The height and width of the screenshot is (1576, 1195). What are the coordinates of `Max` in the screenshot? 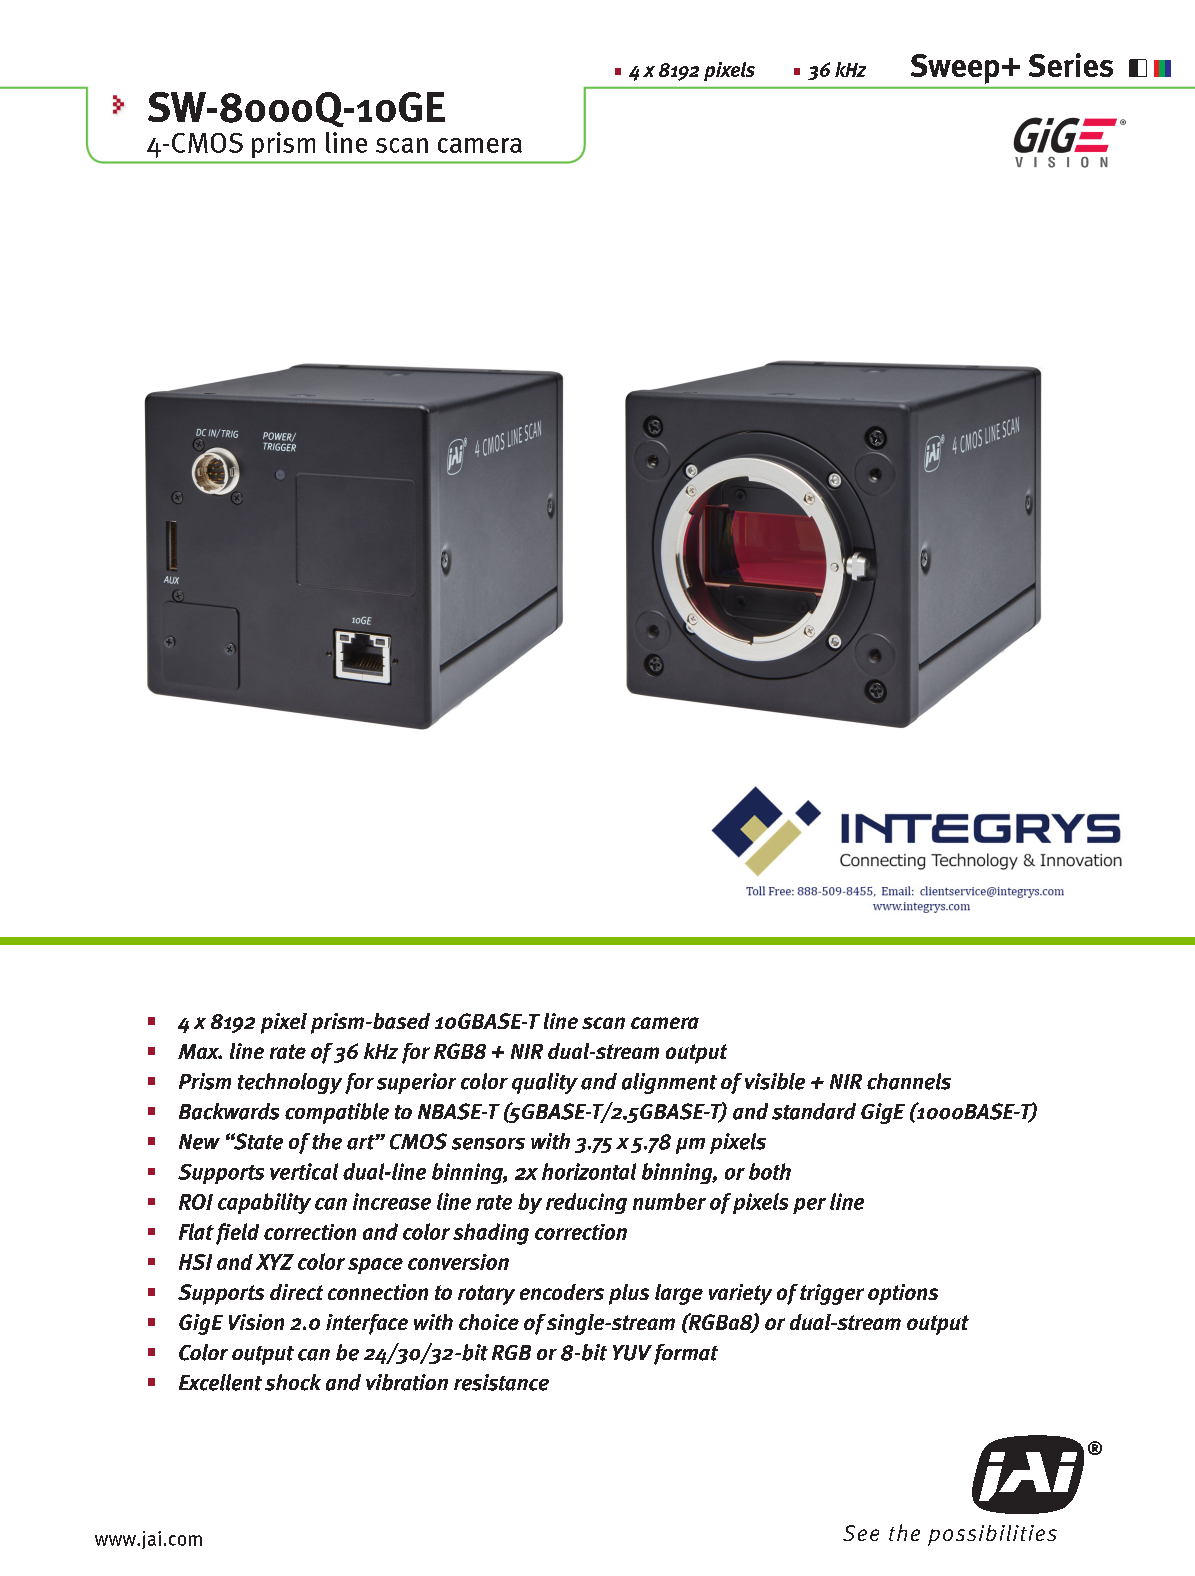 It's located at (200, 1051).
